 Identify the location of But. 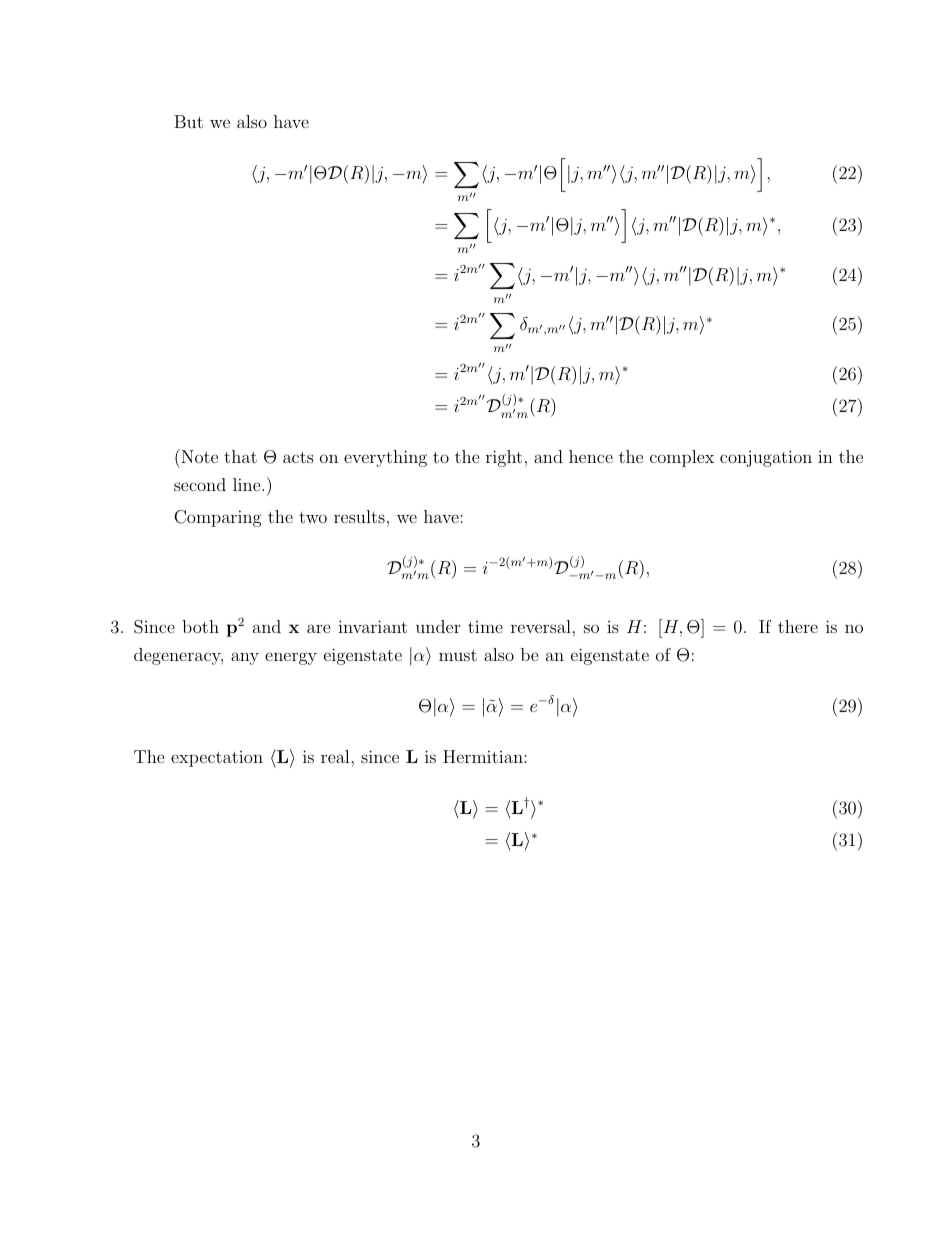
(188, 121).
